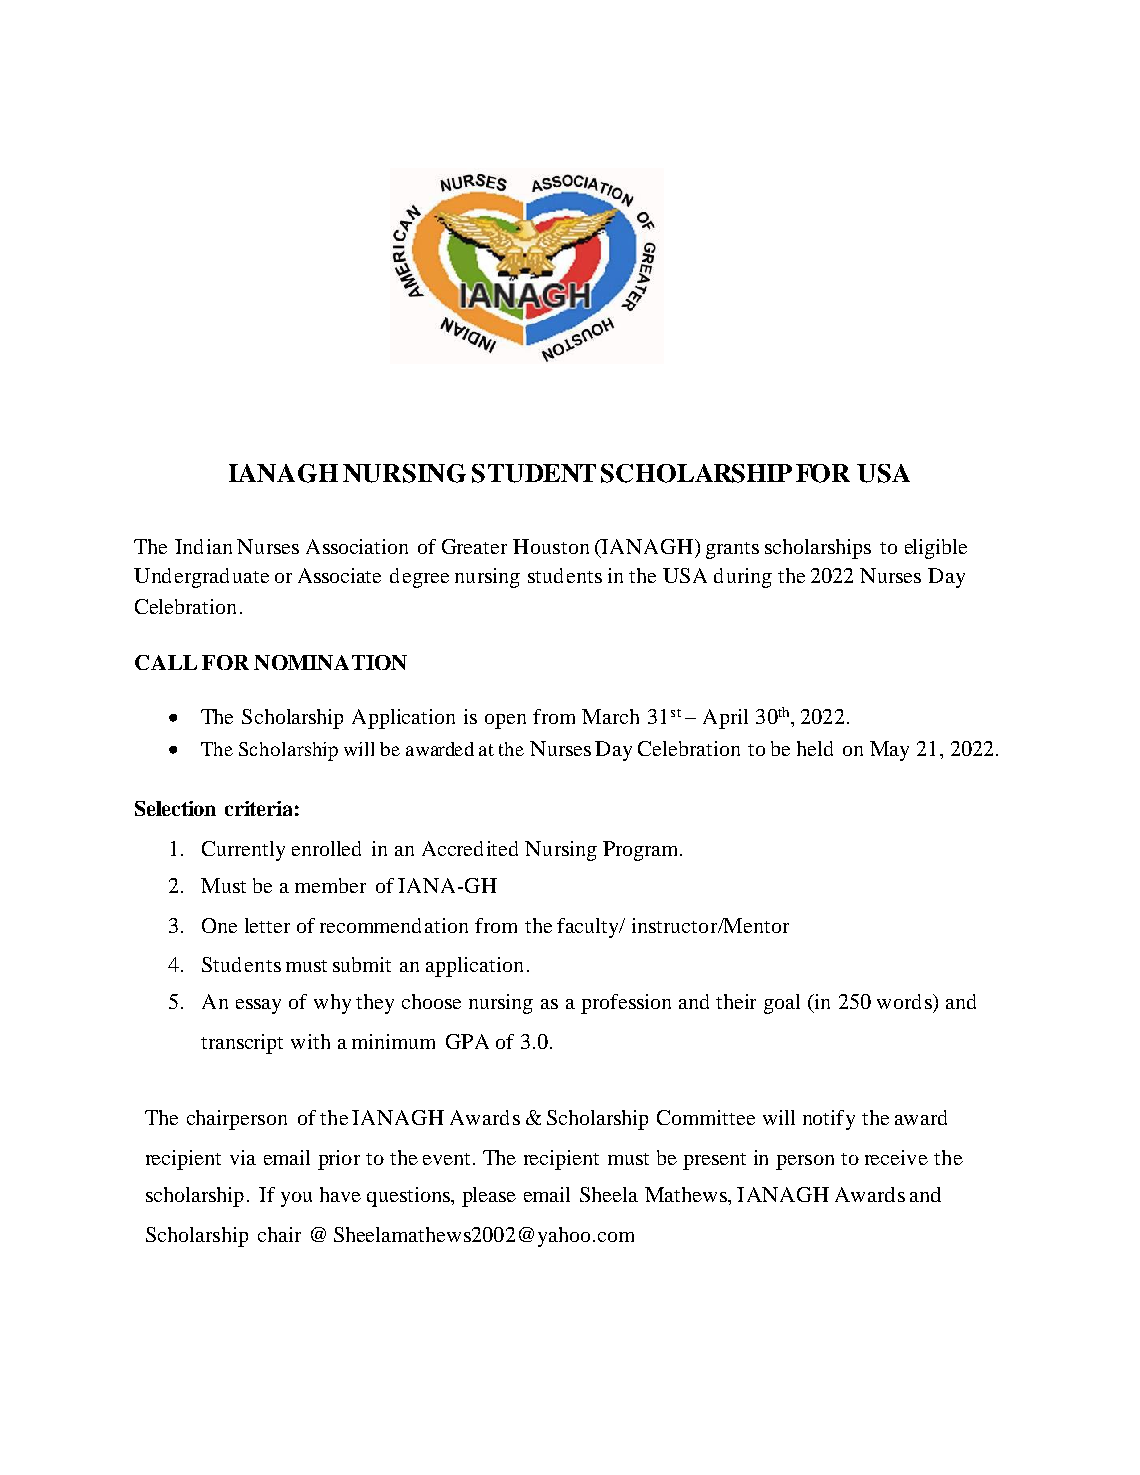 The image size is (1140, 1475). What do you see at coordinates (242, 1044) in the document?
I see `transcript` at bounding box center [242, 1044].
